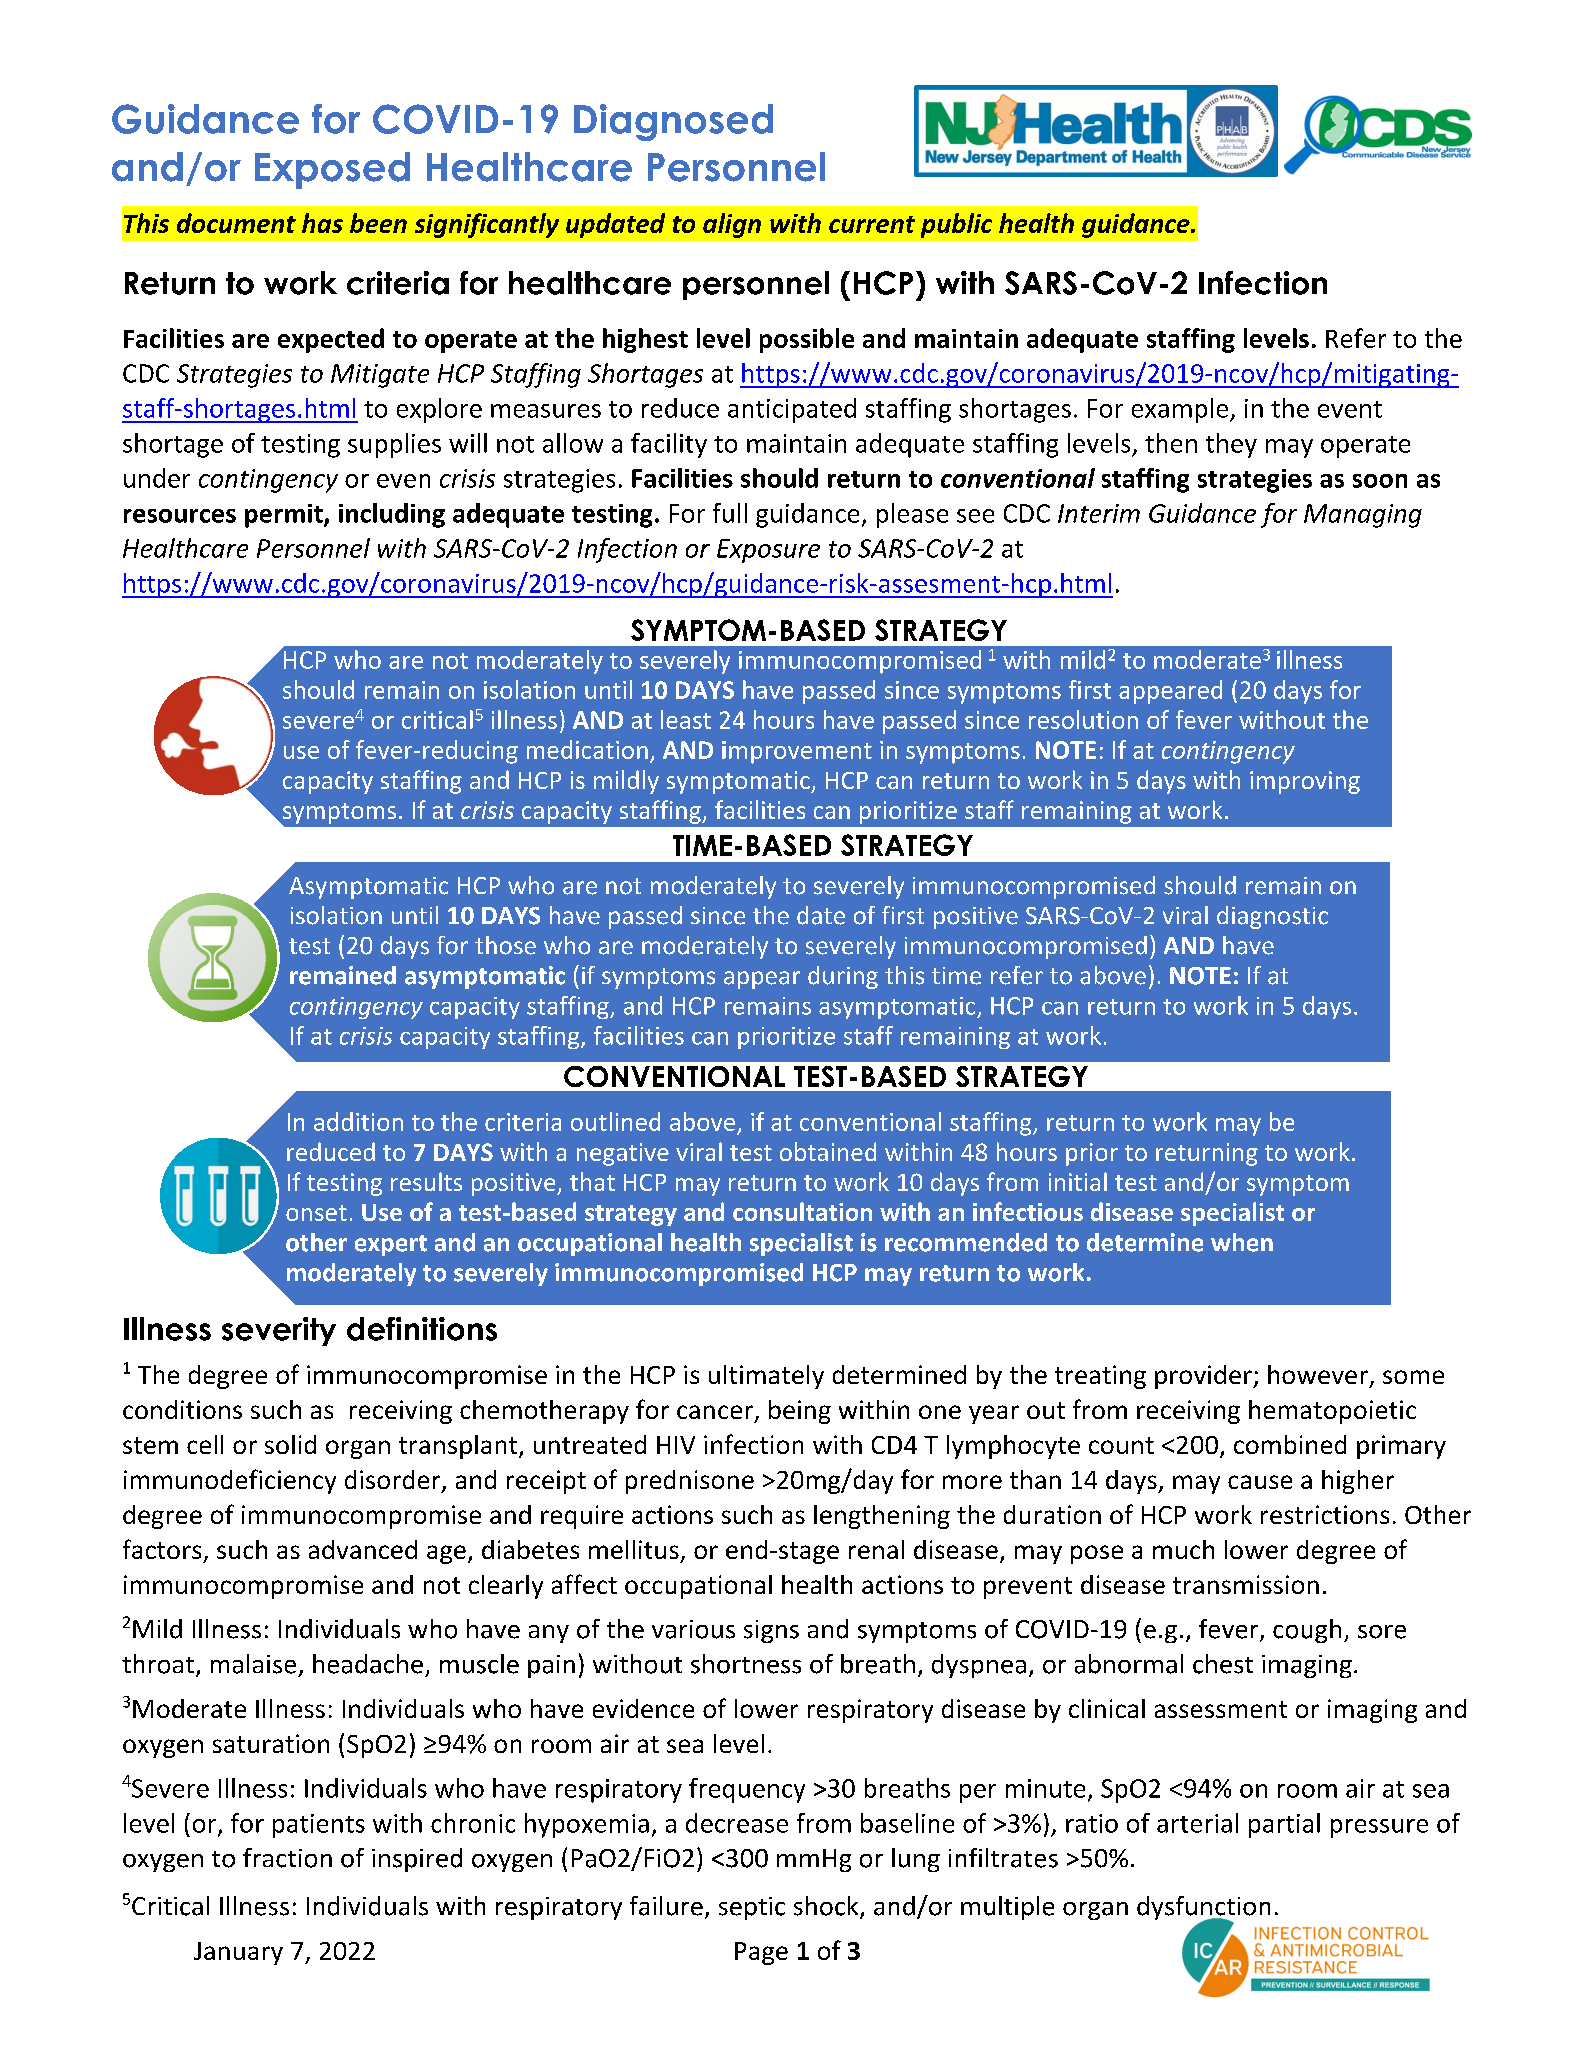 The image size is (1594, 2063). What do you see at coordinates (732, 225) in the screenshot?
I see `align` at bounding box center [732, 225].
